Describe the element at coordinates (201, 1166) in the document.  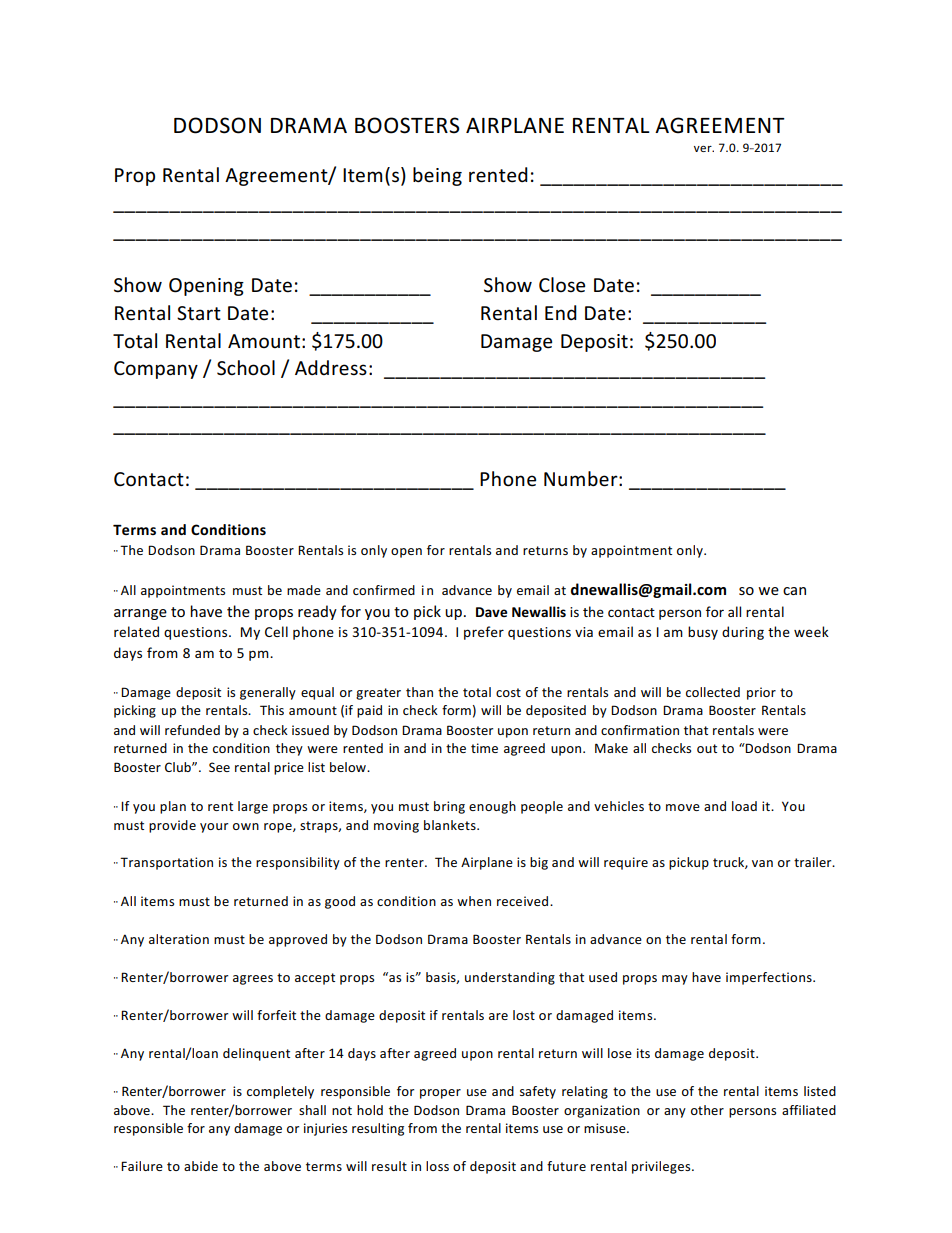
I see `abide` at that location.
